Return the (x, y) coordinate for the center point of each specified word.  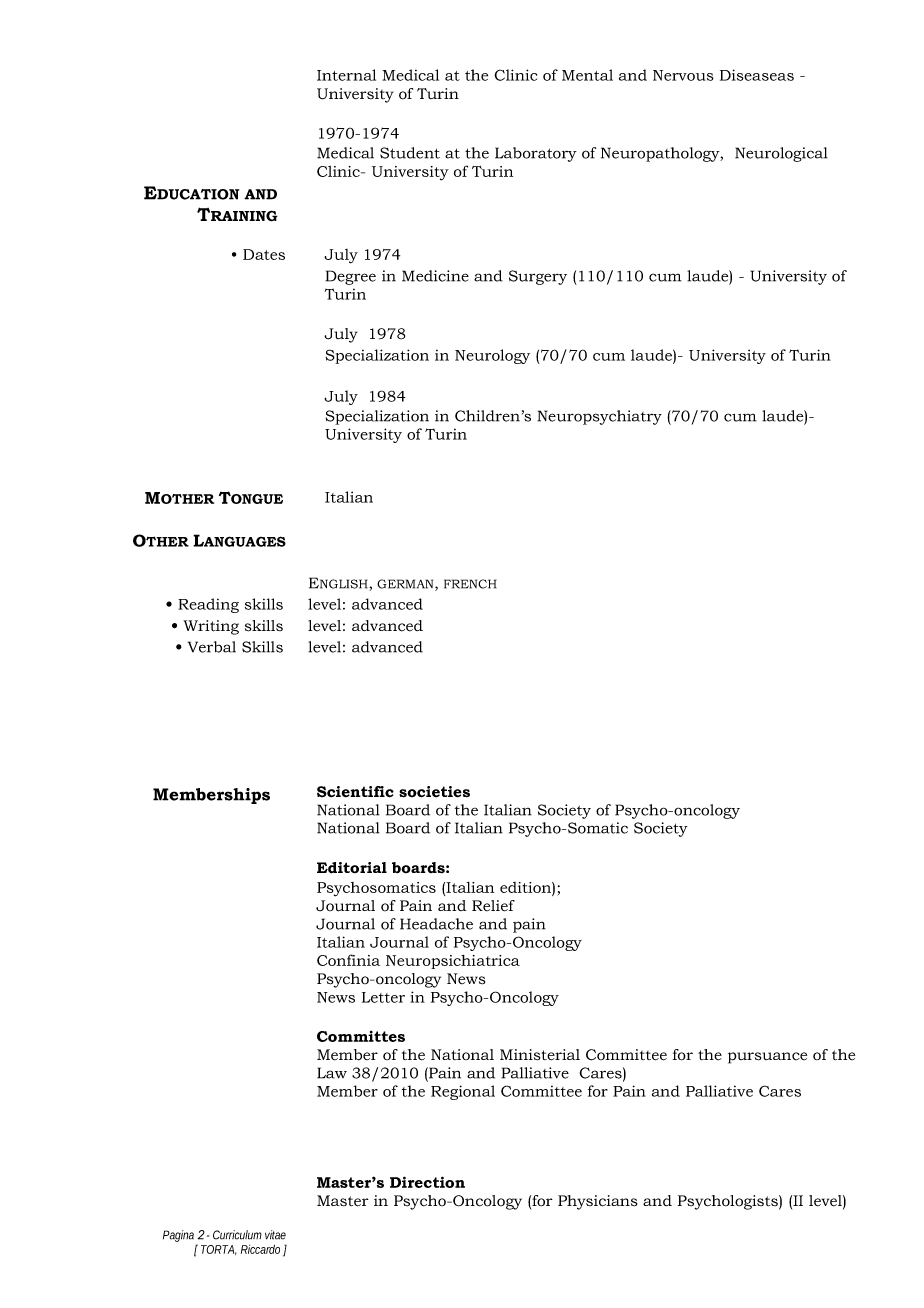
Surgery (538, 277)
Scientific (355, 792)
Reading (208, 605)
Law (332, 1073)
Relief (493, 906)
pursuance (767, 1058)
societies (434, 792)
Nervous (683, 75)
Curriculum (237, 1235)
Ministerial (540, 1055)
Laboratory (536, 154)
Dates (264, 254)
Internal (346, 75)
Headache (436, 924)
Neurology (492, 356)
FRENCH (470, 584)
